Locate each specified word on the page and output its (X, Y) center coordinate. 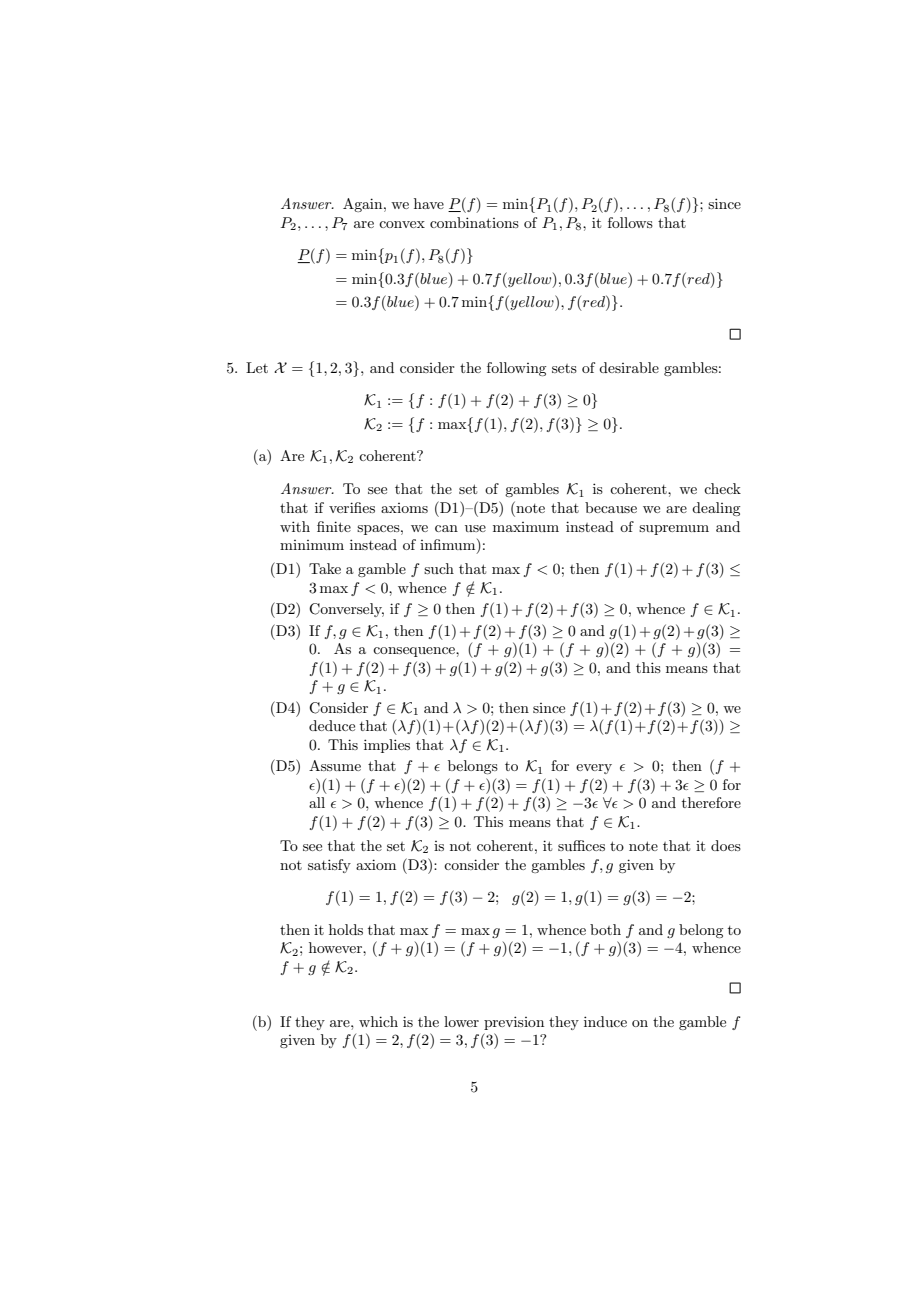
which (378, 1021)
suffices (581, 845)
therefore (711, 802)
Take (325, 568)
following (516, 369)
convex (402, 224)
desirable (629, 367)
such (439, 568)
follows (630, 222)
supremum (674, 530)
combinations (474, 222)
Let (257, 367)
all (317, 802)
